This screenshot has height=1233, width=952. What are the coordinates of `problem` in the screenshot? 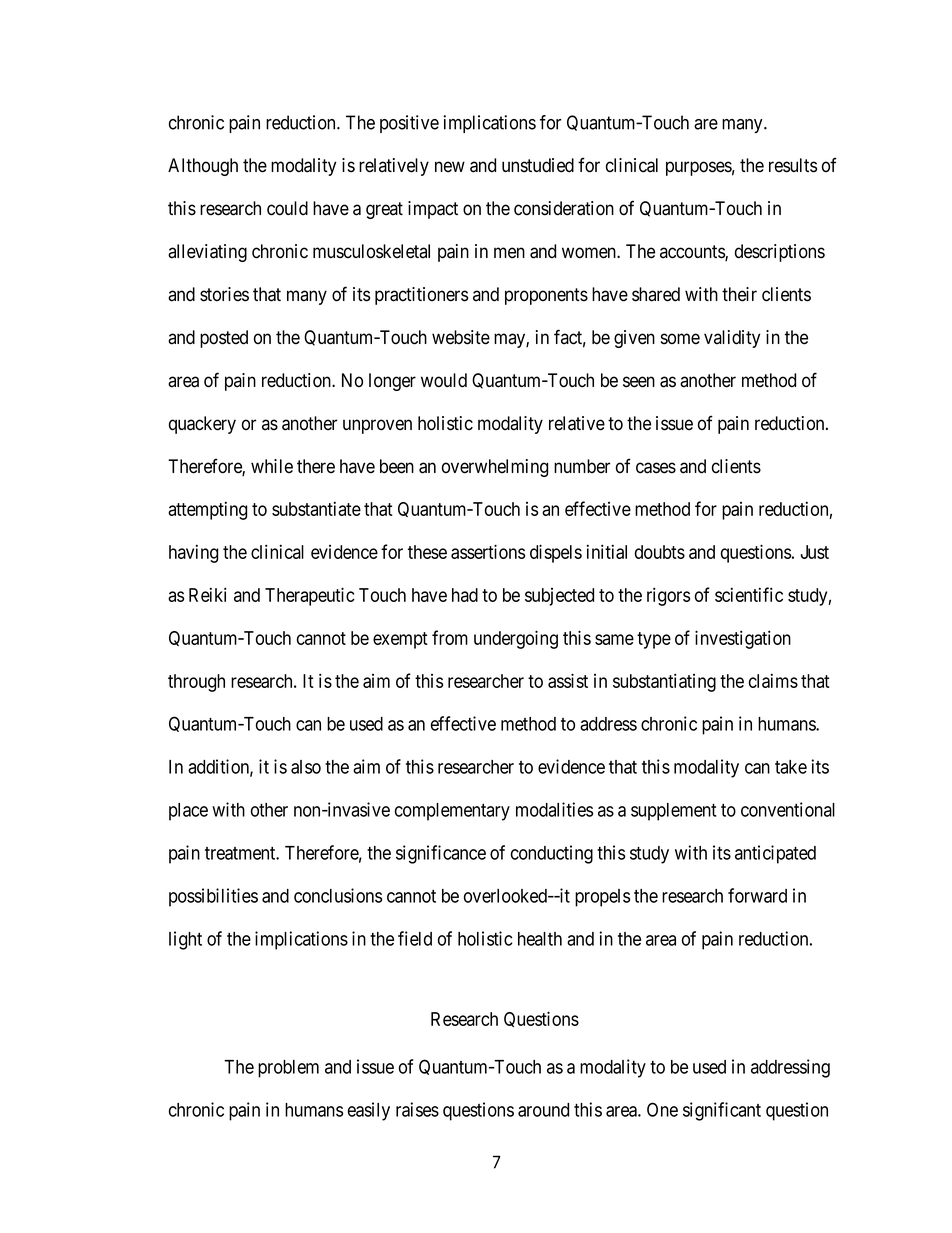 It's located at (288, 1069).
